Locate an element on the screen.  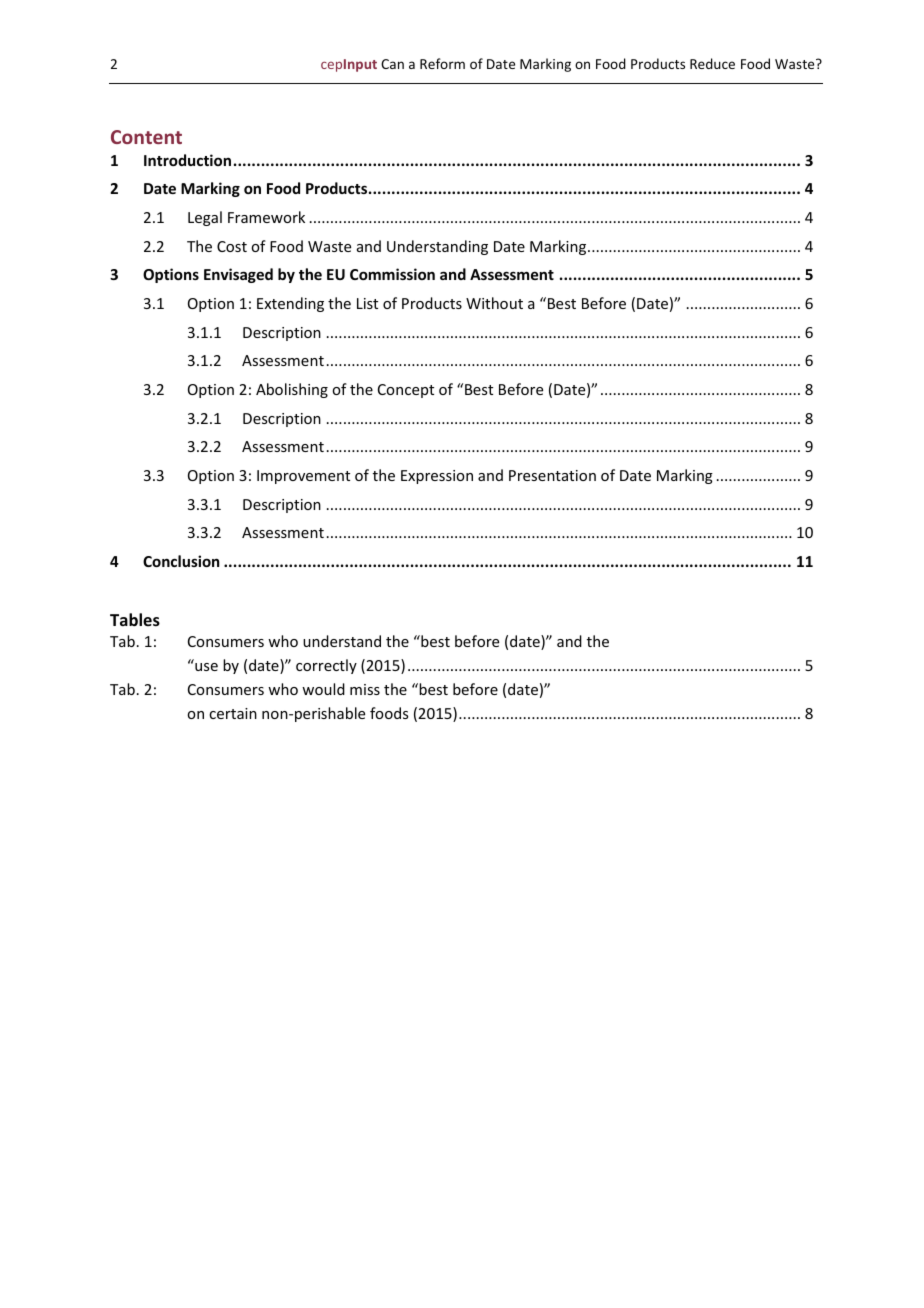
Reduce is located at coordinates (712, 63).
